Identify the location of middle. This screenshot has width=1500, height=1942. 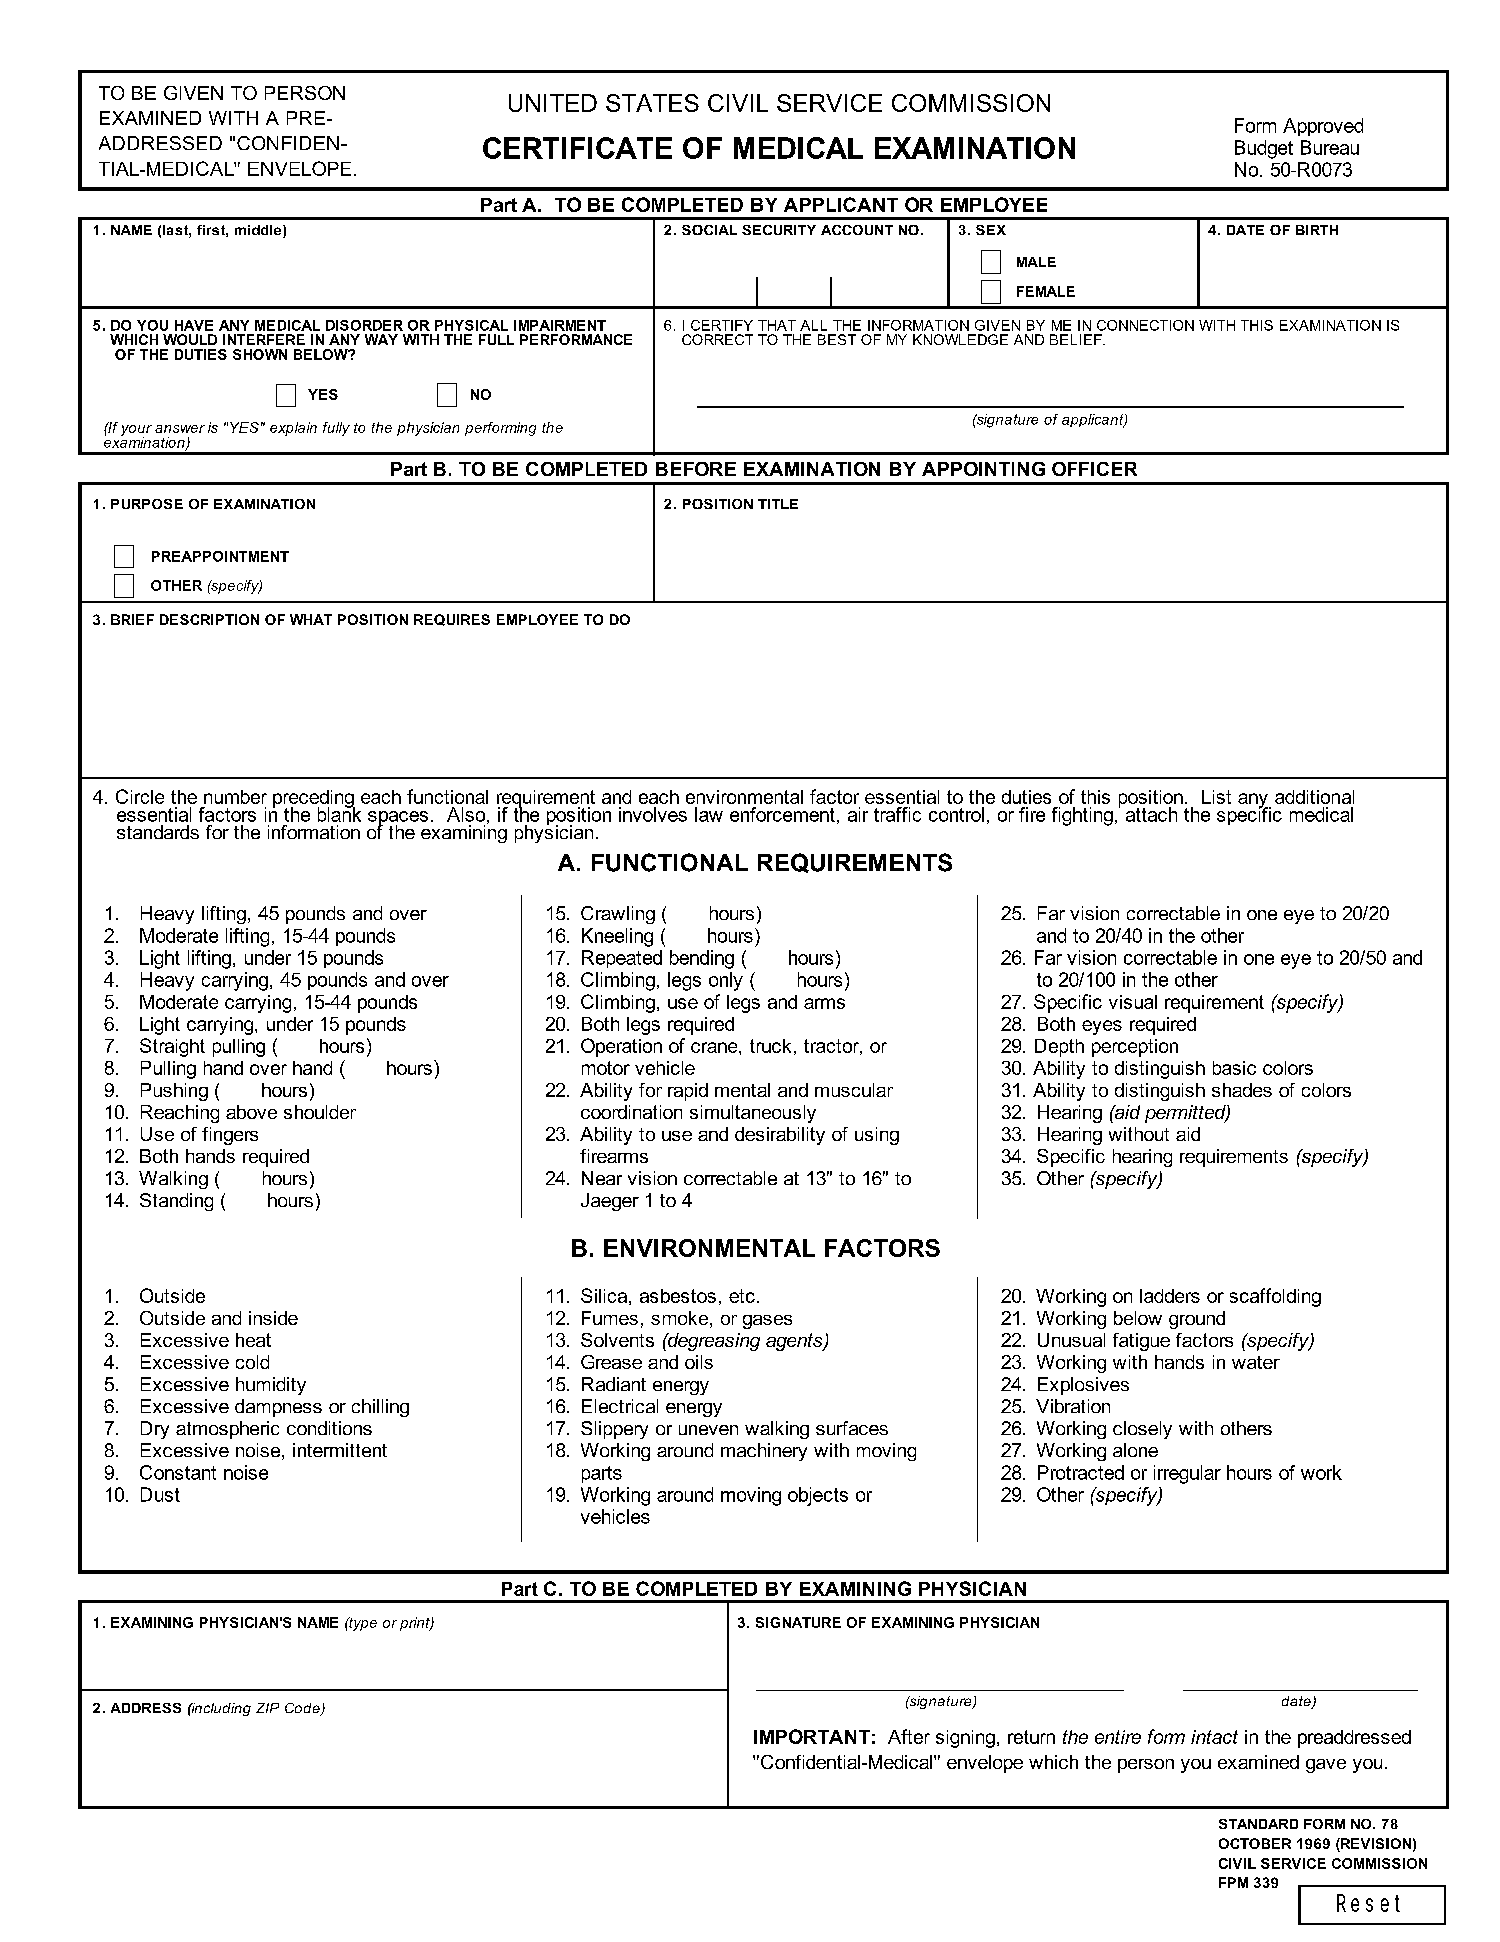
(259, 231).
